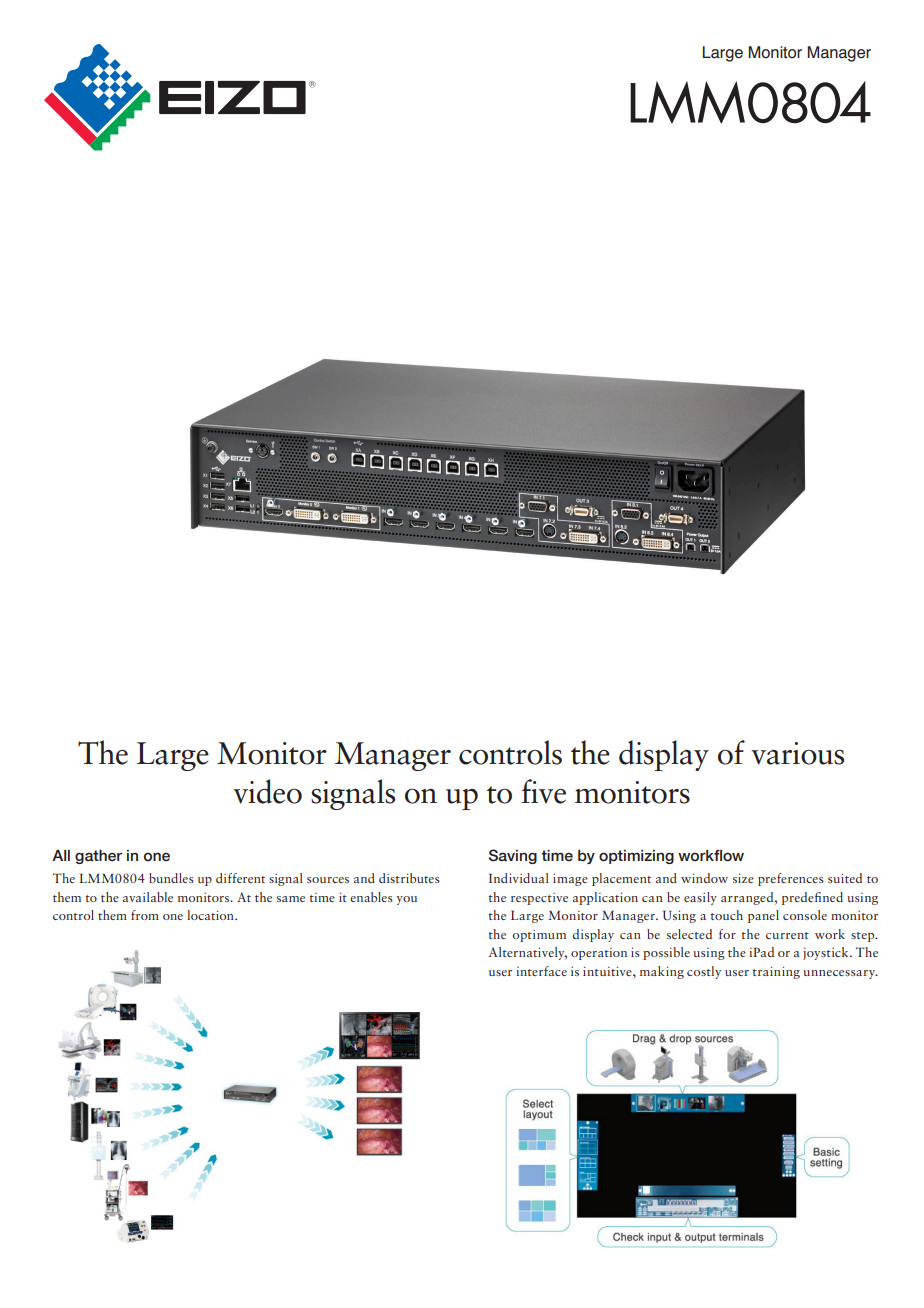  Describe the element at coordinates (797, 753) in the image. I see `various` at that location.
